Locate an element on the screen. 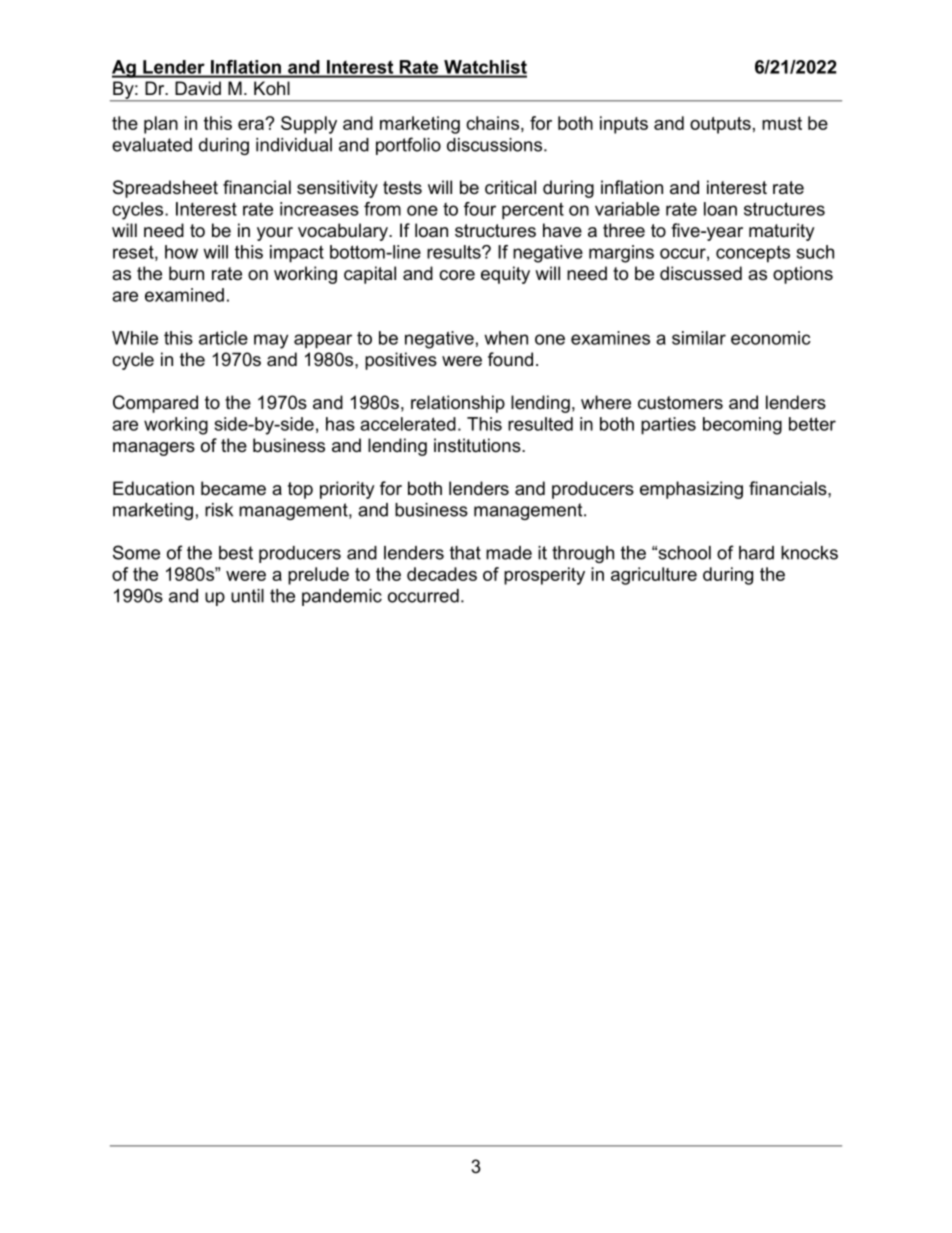  David is located at coordinates (198, 88).
